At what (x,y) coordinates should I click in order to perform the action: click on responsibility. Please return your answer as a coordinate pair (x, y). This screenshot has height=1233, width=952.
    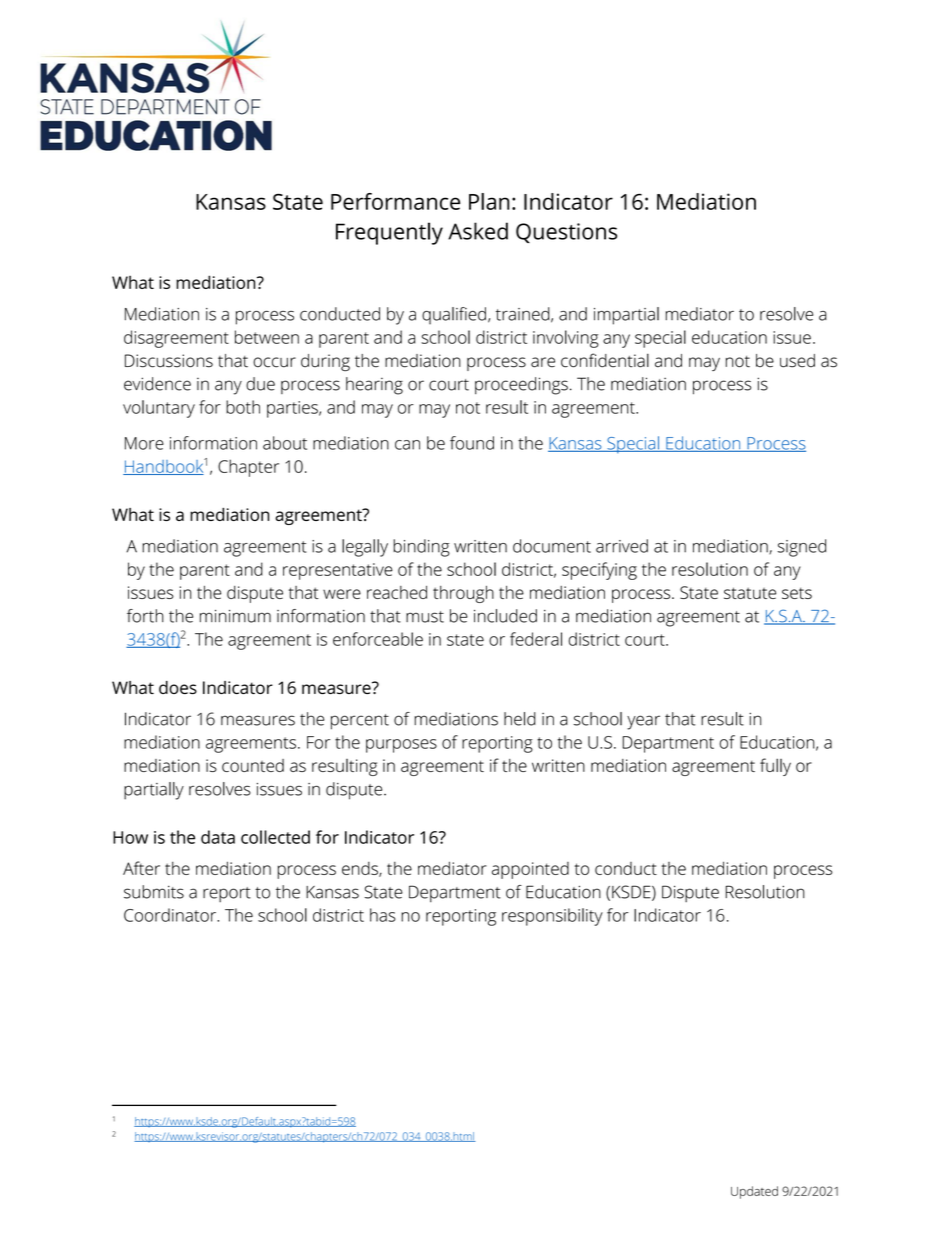
    Looking at the image, I should click on (552, 917).
